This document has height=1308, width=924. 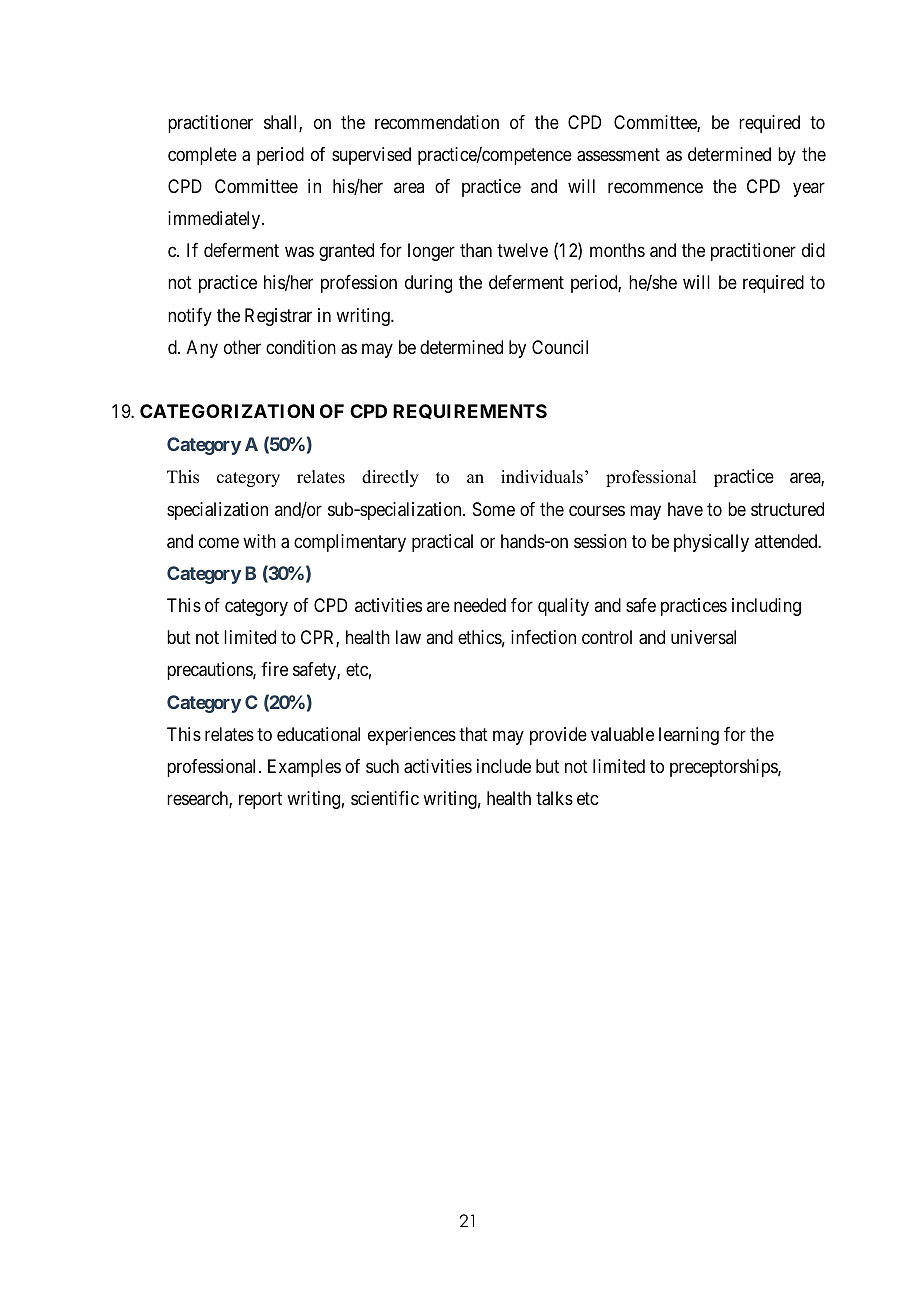 I want to click on report, so click(x=260, y=800).
